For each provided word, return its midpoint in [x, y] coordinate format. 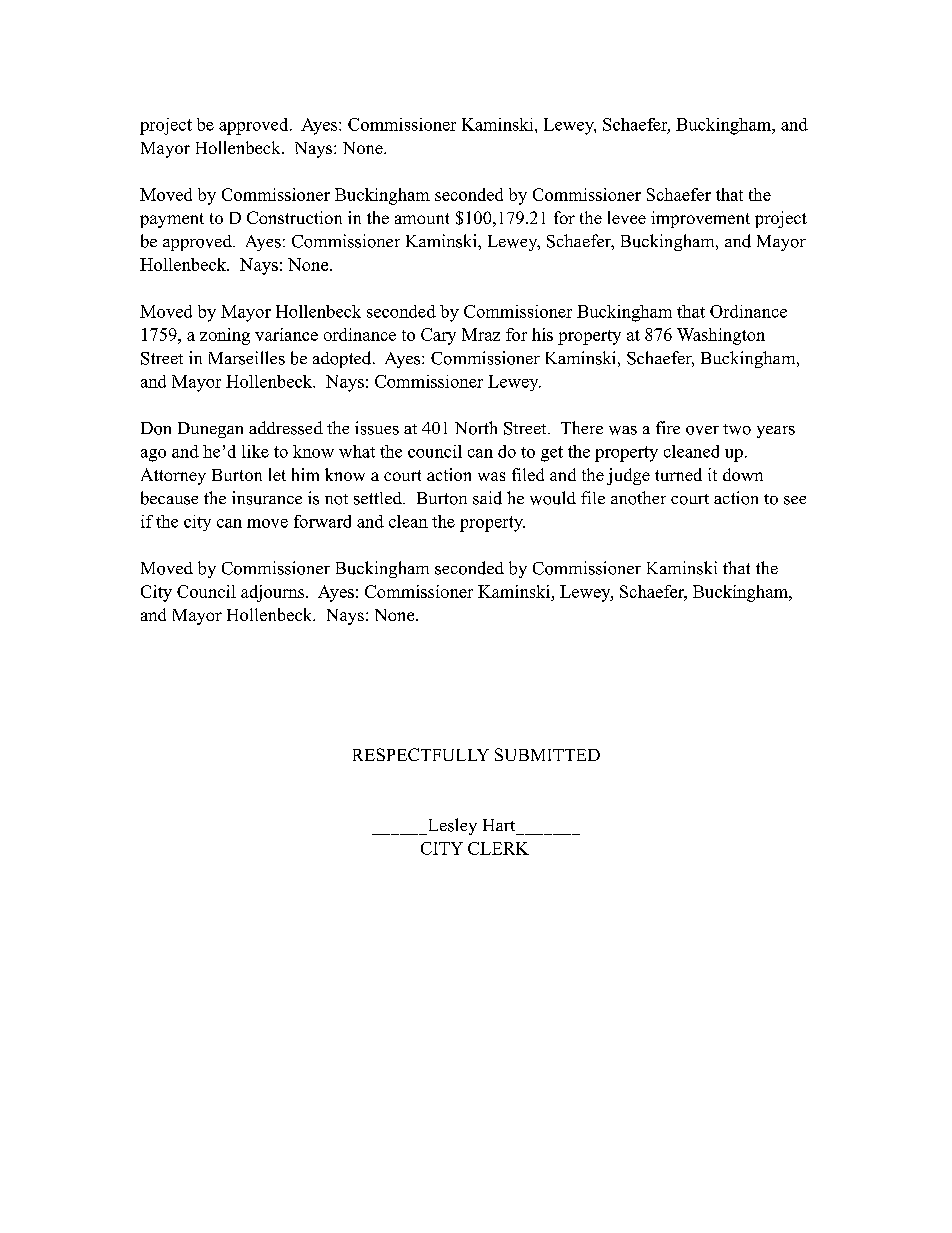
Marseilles [247, 358]
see [795, 500]
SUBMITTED [547, 754]
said [487, 498]
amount [422, 218]
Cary [438, 336]
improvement [700, 219]
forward [322, 521]
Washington [721, 336]
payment [172, 220]
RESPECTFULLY [421, 754]
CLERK [498, 848]
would [553, 498]
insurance [267, 498]
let [277, 474]
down [743, 474]
